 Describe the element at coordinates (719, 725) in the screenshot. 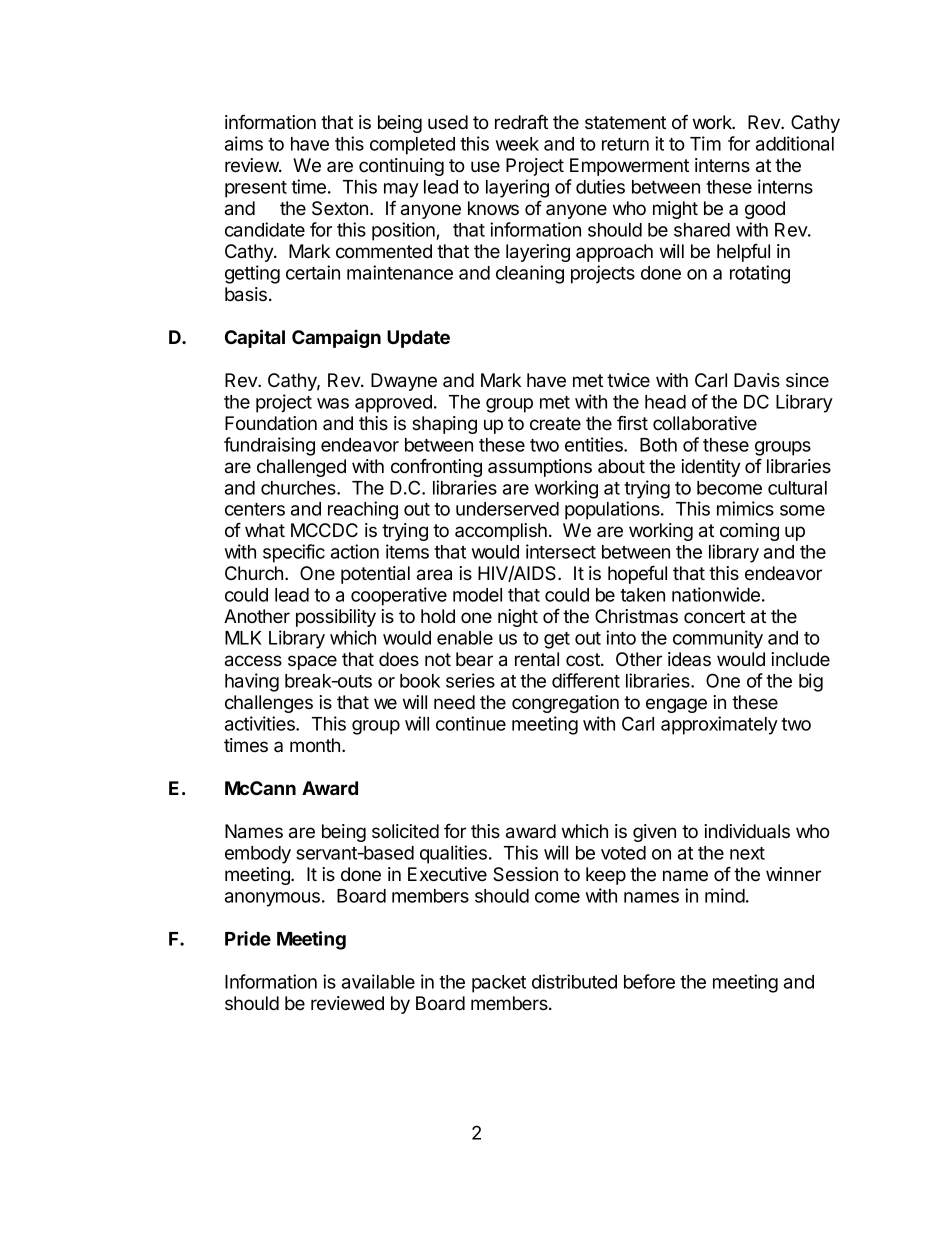

I see `approximately` at that location.
